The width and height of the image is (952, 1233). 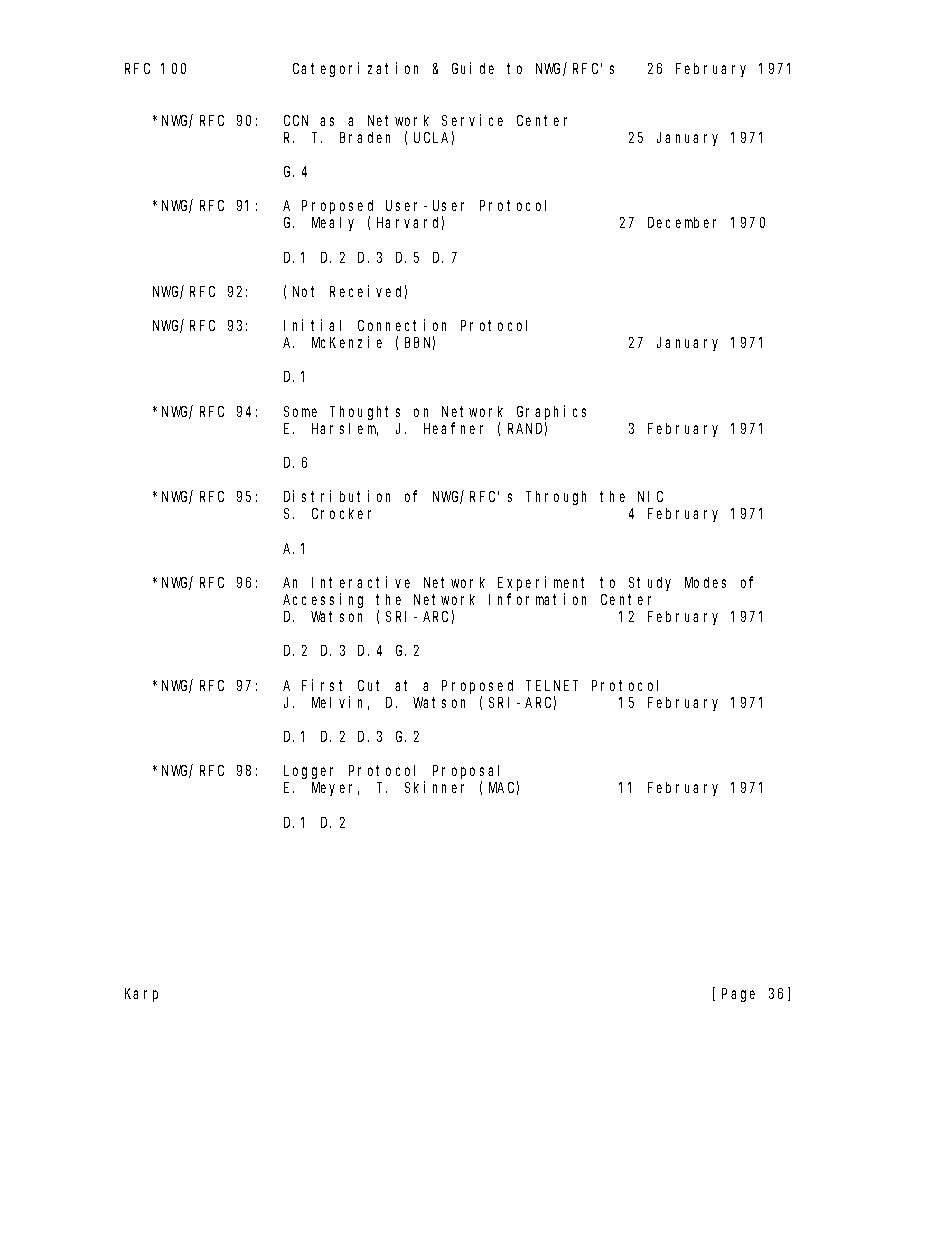 I want to click on Some, so click(x=300, y=411).
